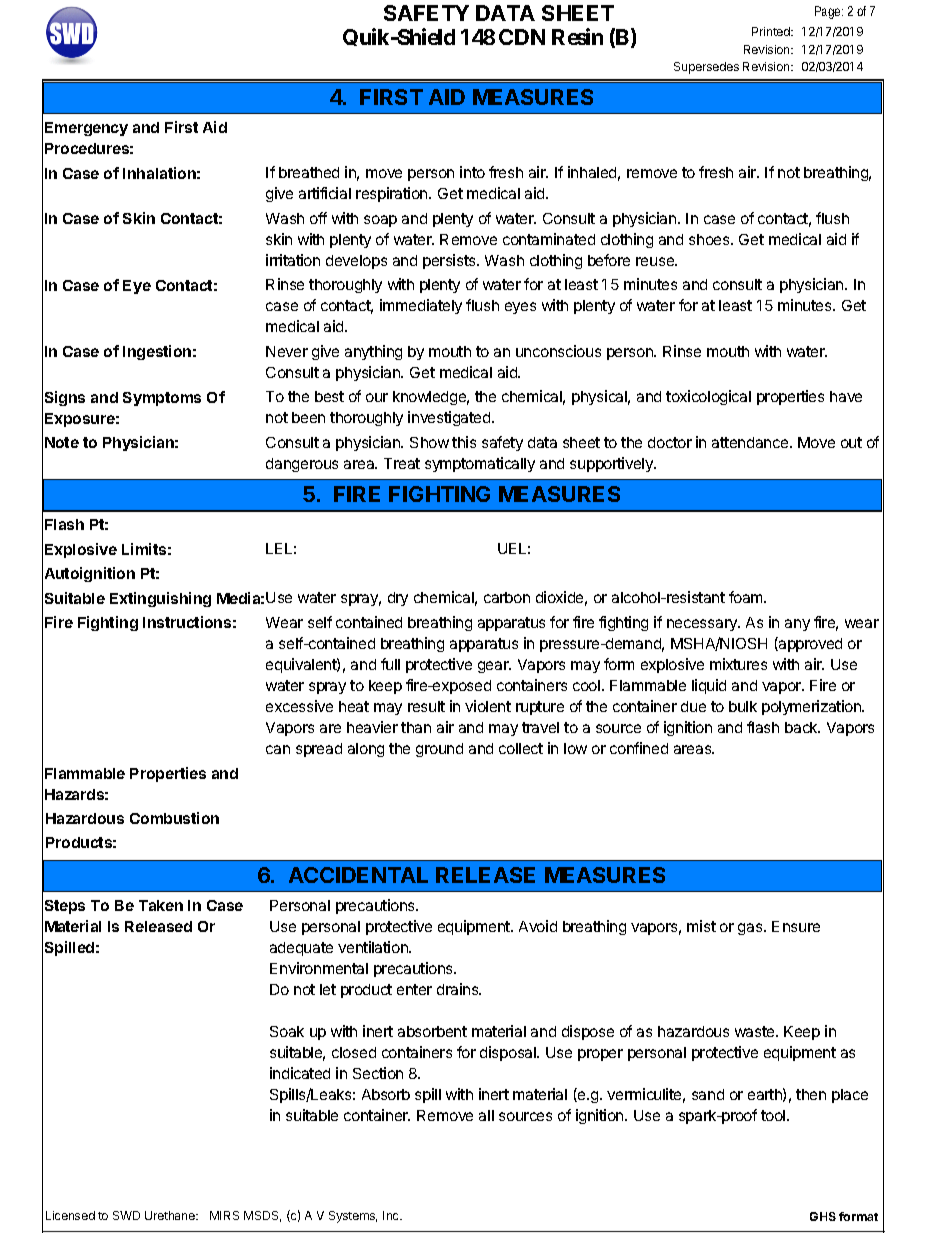 The width and height of the document is (952, 1233). Describe the element at coordinates (507, 597) in the document. I see `carbon` at that location.
